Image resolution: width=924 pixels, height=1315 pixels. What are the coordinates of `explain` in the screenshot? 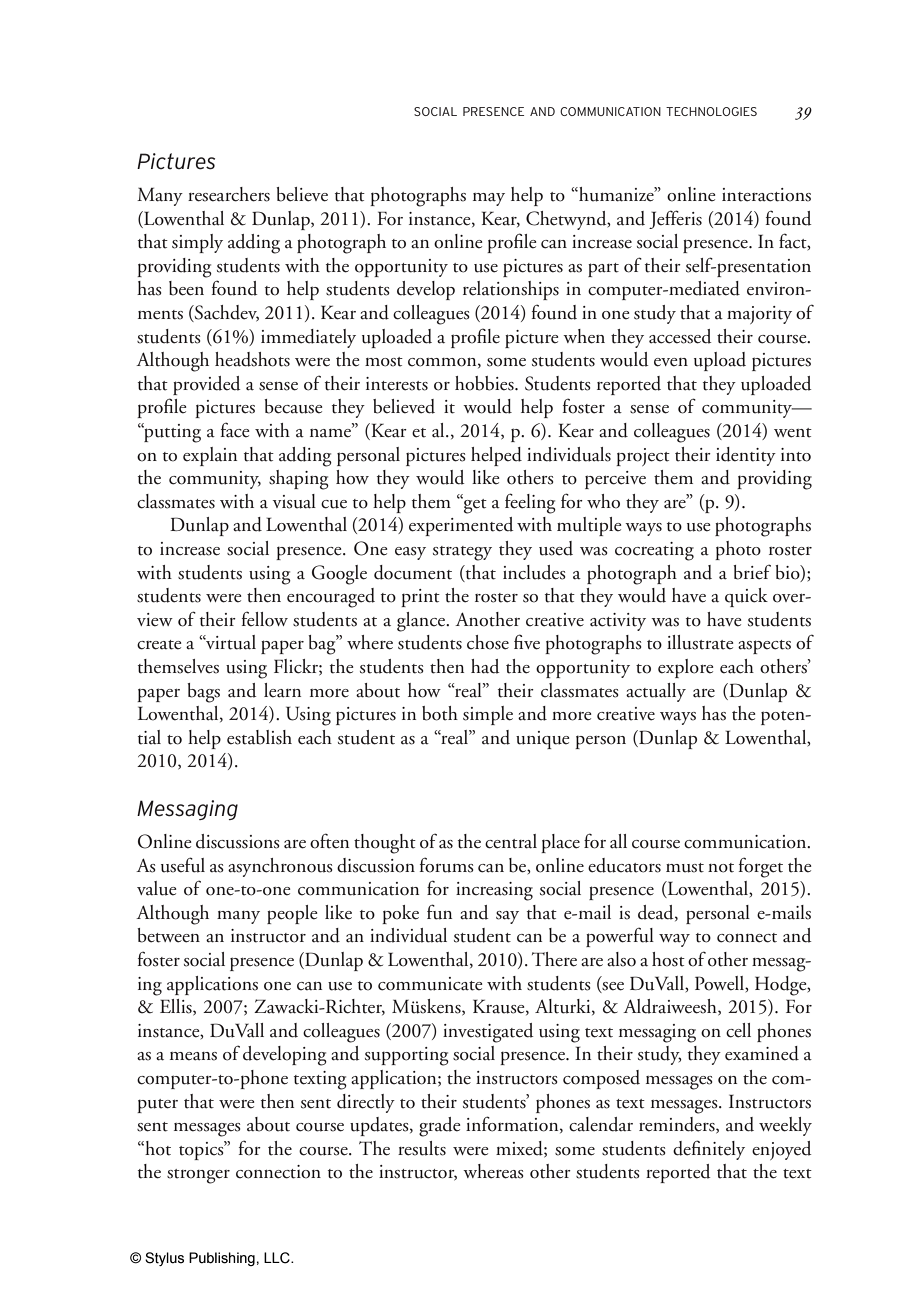 It's located at (210, 456).
